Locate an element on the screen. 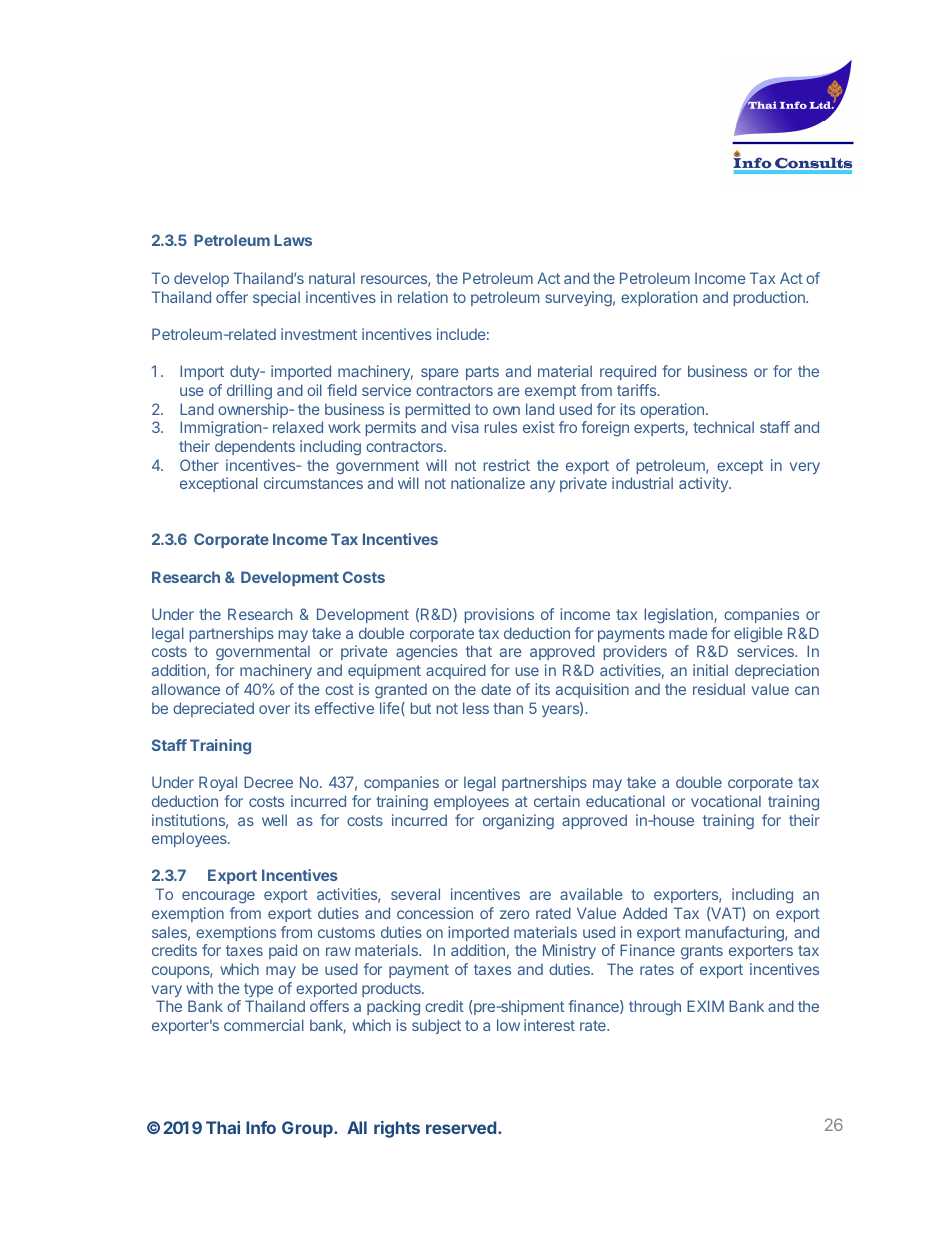 The image size is (952, 1233). relation is located at coordinates (423, 297).
